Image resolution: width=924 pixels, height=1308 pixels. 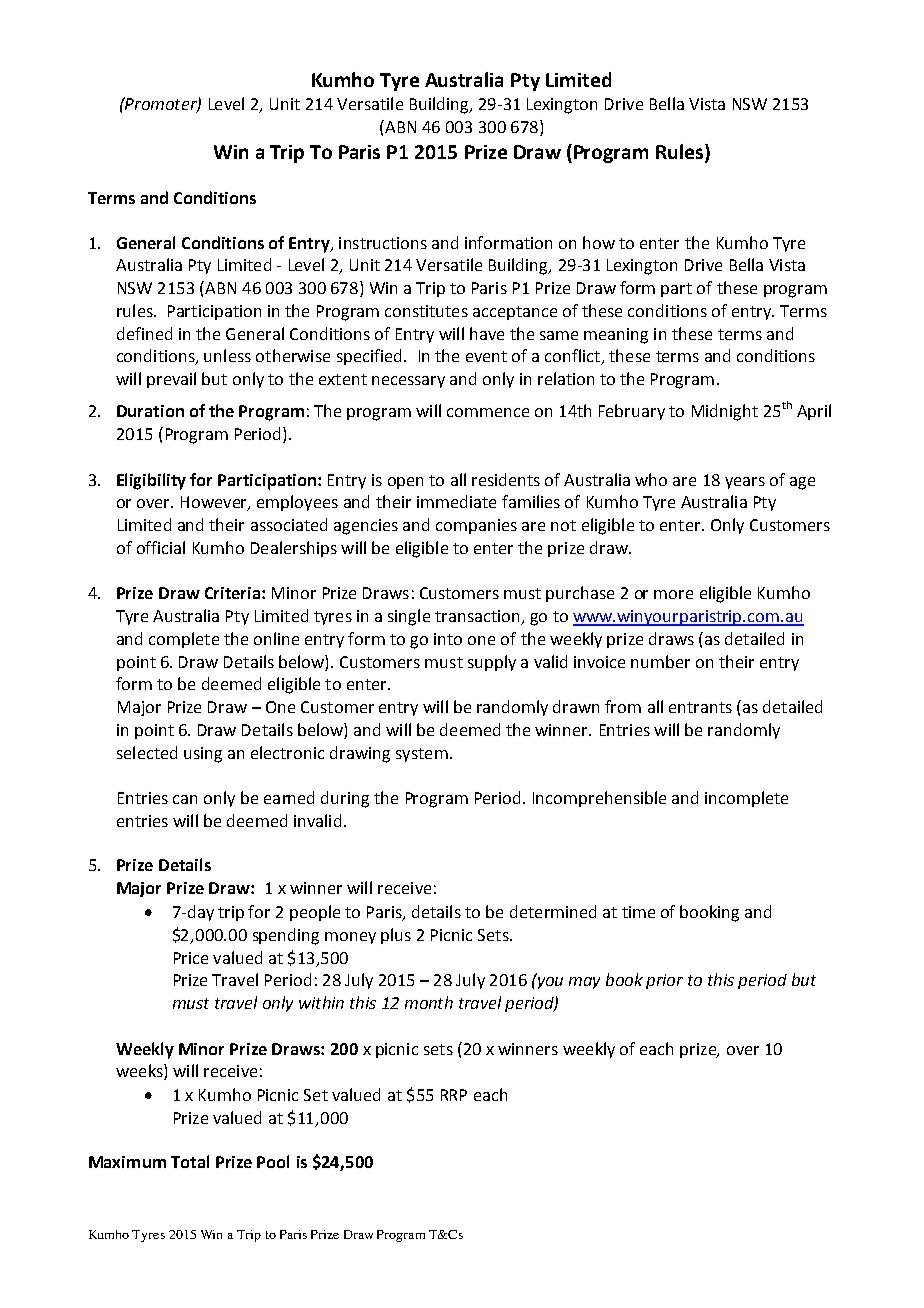 What do you see at coordinates (185, 799) in the screenshot?
I see `can` at bounding box center [185, 799].
